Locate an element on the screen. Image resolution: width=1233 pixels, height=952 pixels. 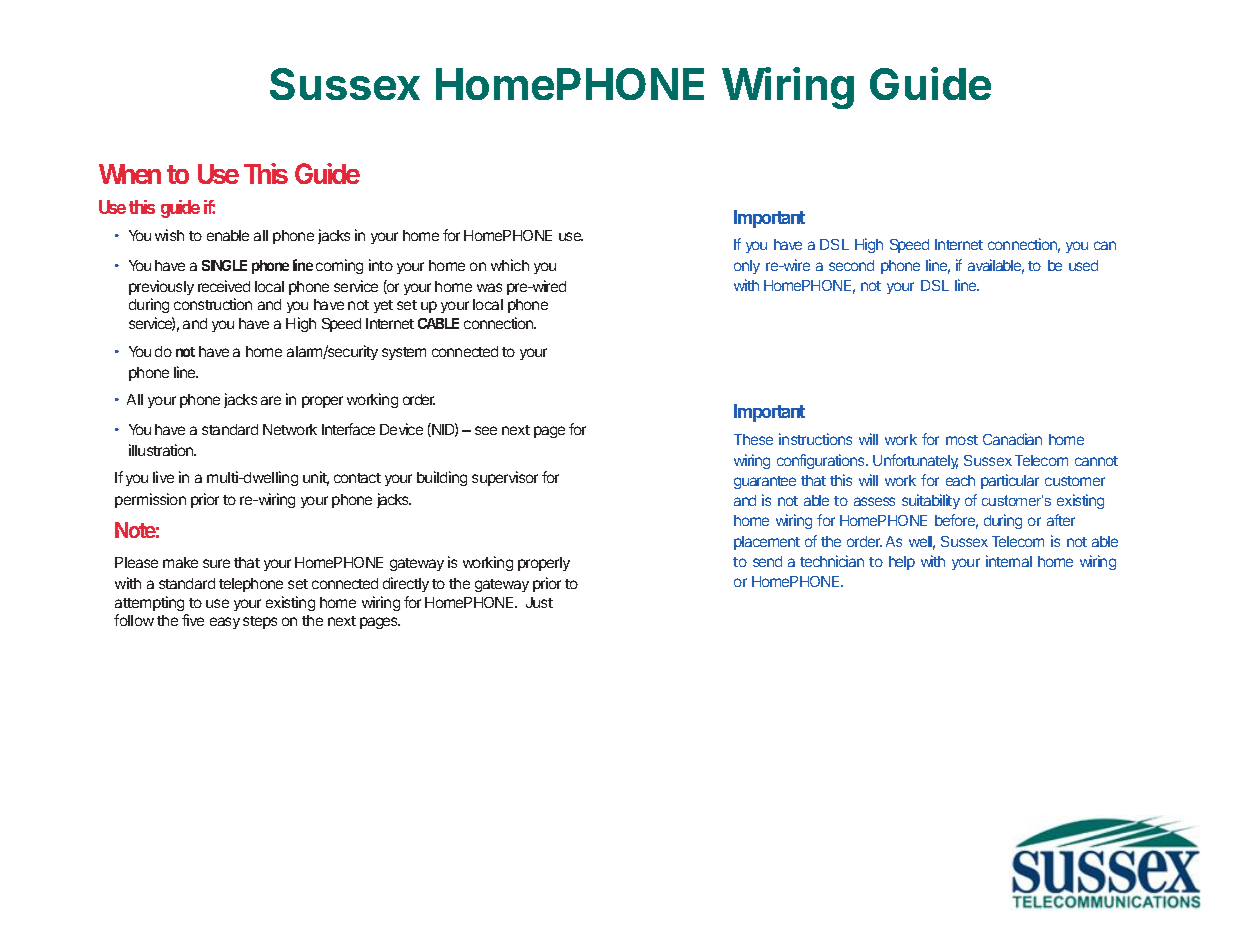
see is located at coordinates (486, 430).
